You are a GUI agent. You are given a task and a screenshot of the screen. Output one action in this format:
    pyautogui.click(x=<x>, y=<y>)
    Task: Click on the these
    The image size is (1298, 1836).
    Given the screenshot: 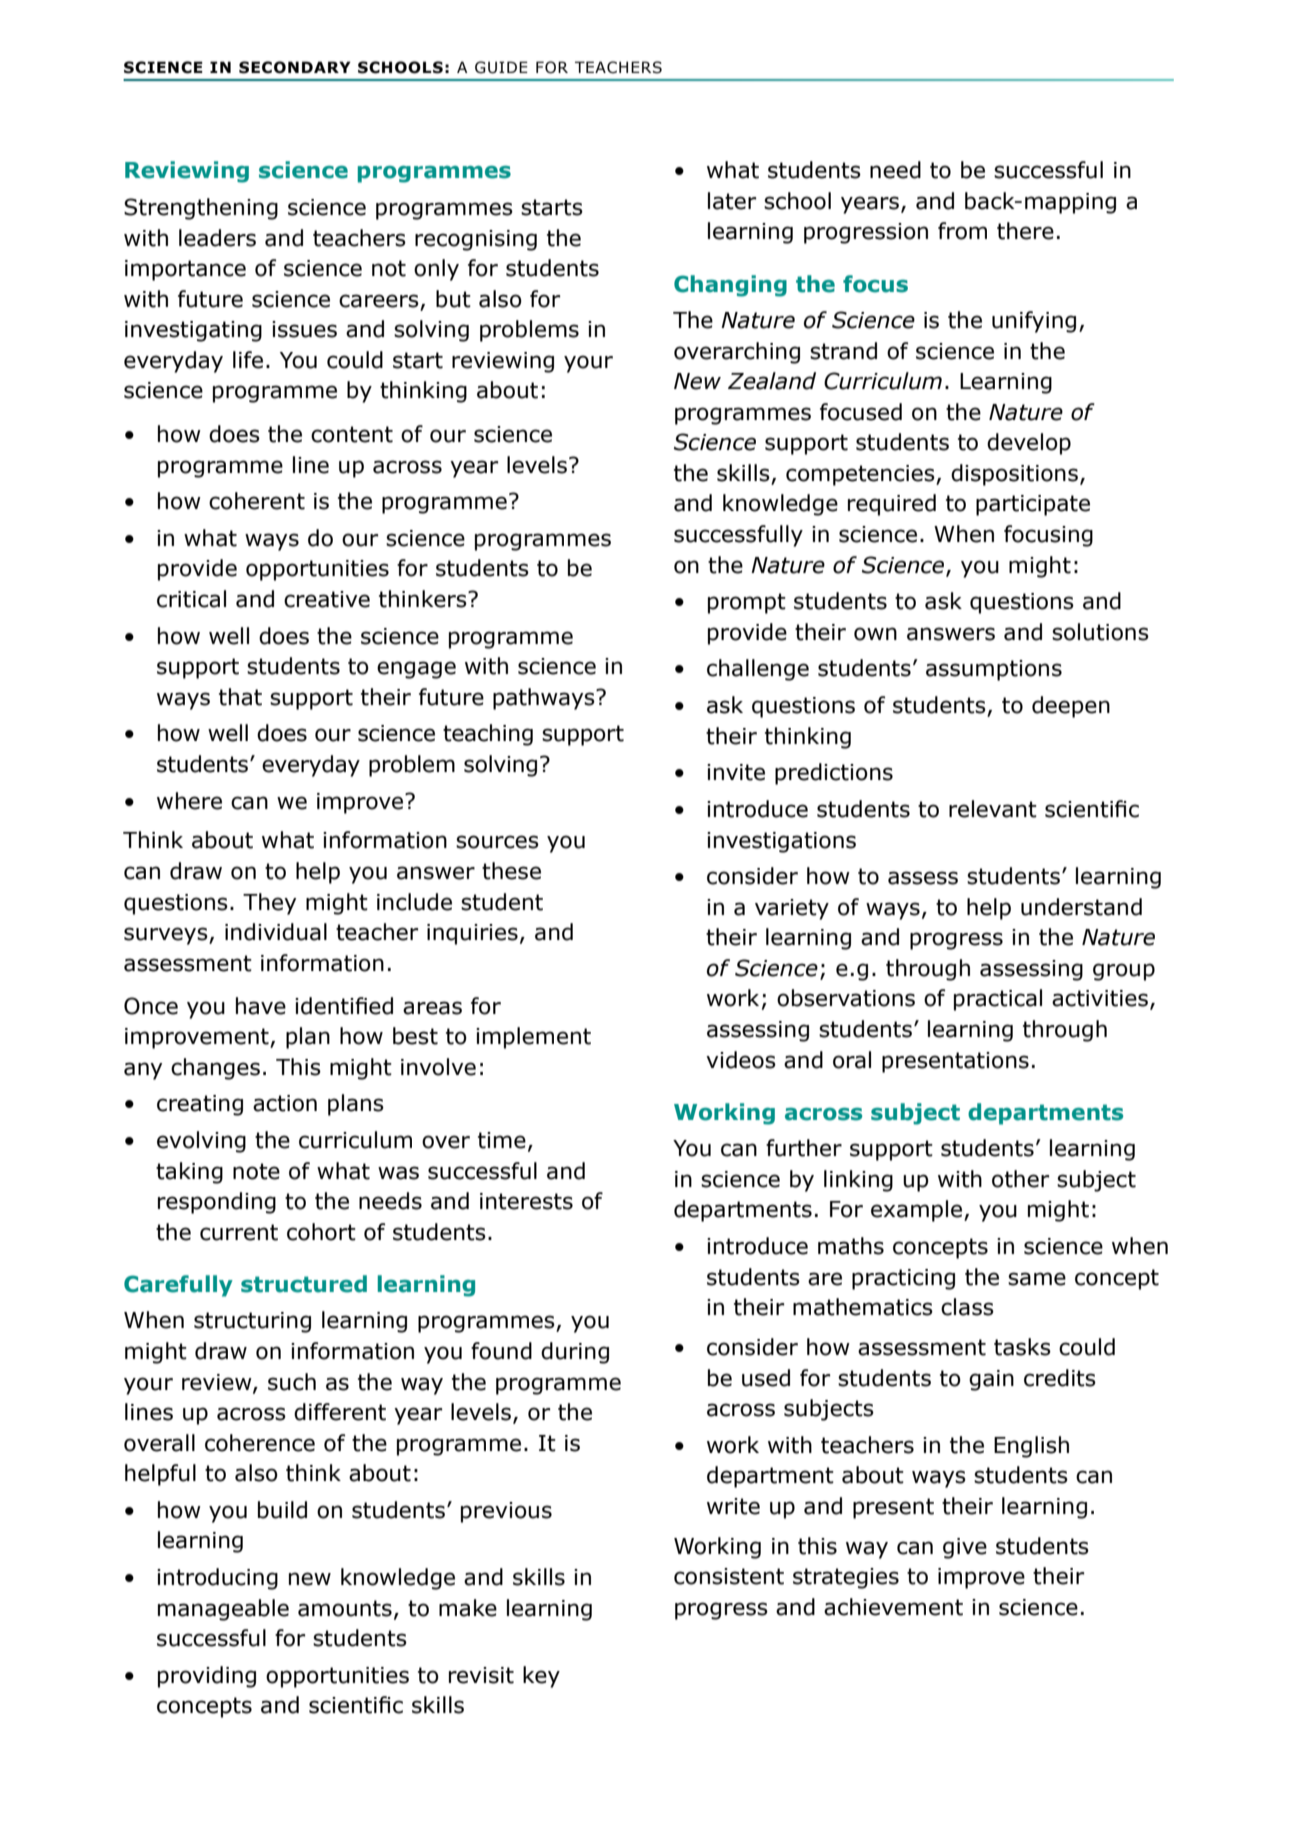 What is the action you would take?
    pyautogui.click(x=511, y=871)
